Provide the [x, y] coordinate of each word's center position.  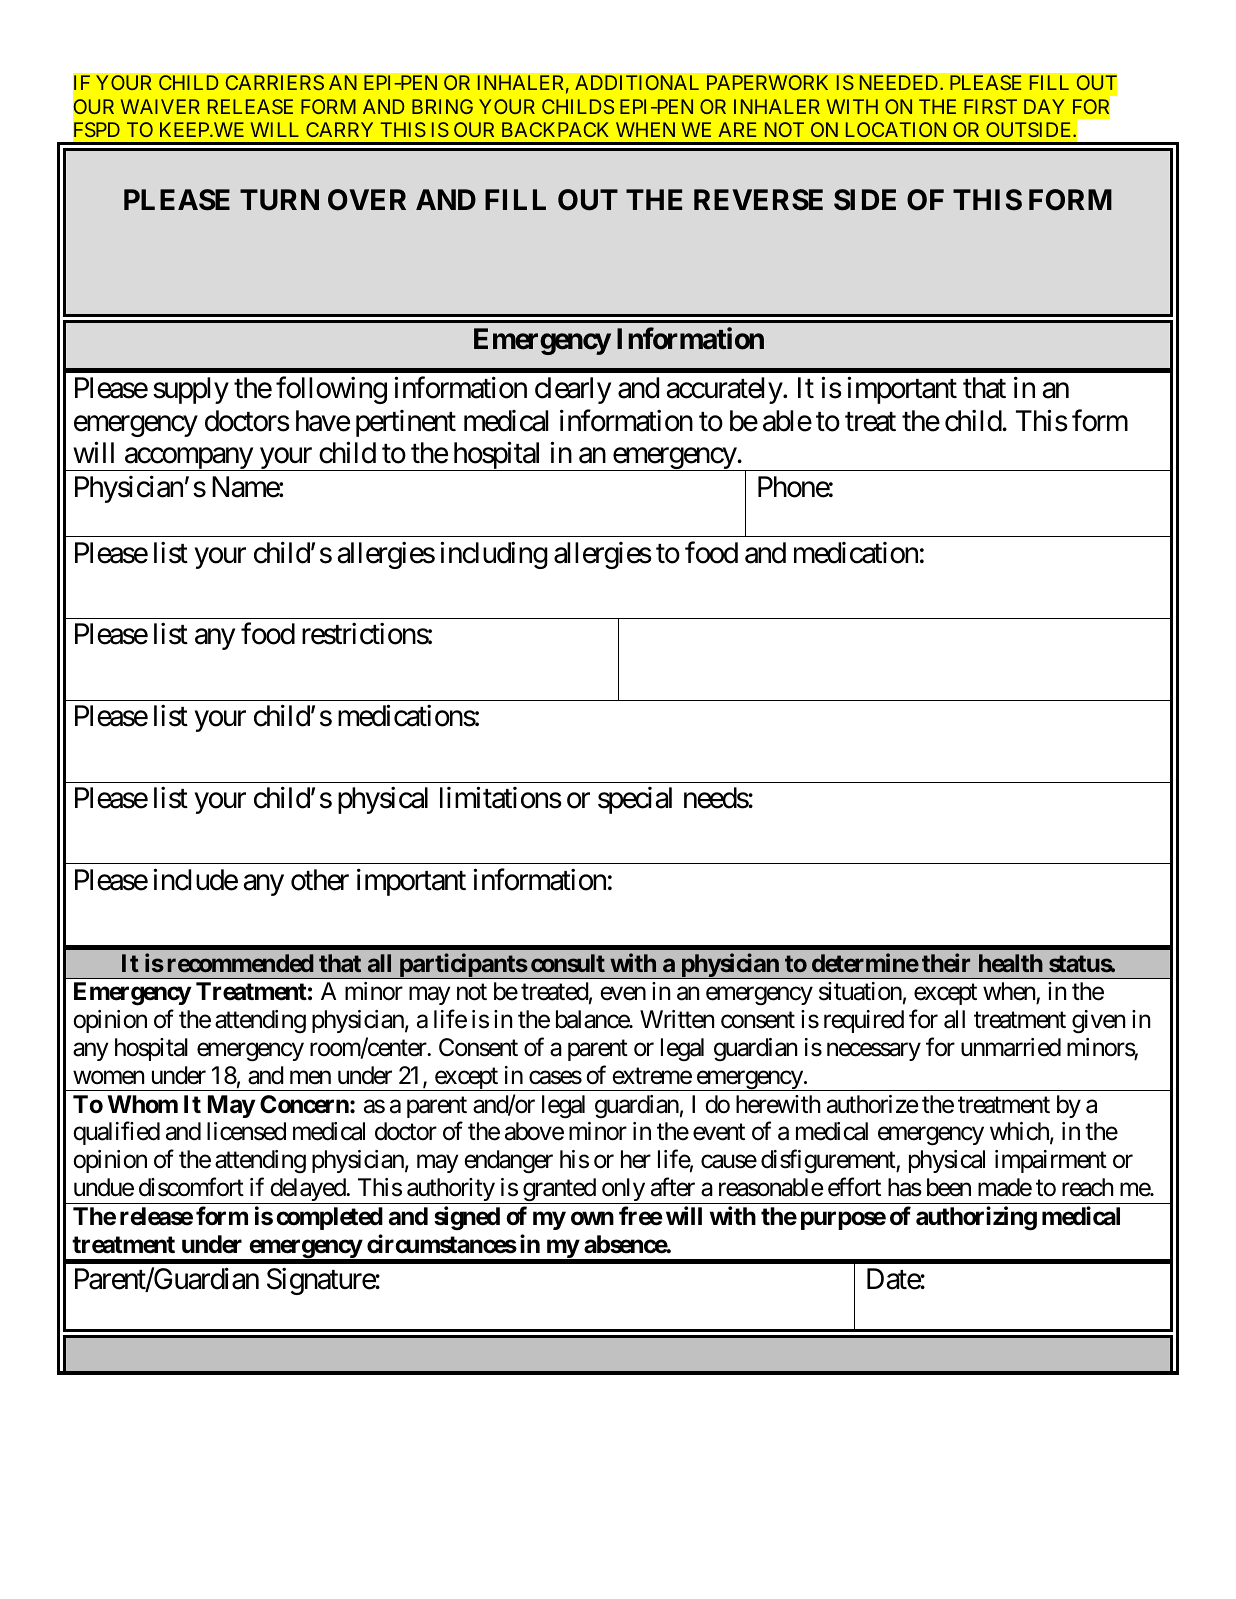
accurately [724, 390]
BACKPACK [555, 129]
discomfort [191, 1187]
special [635, 800]
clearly [573, 390]
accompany [188, 459]
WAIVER [160, 106]
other [320, 880]
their [946, 962]
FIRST [990, 106]
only [622, 1191]
